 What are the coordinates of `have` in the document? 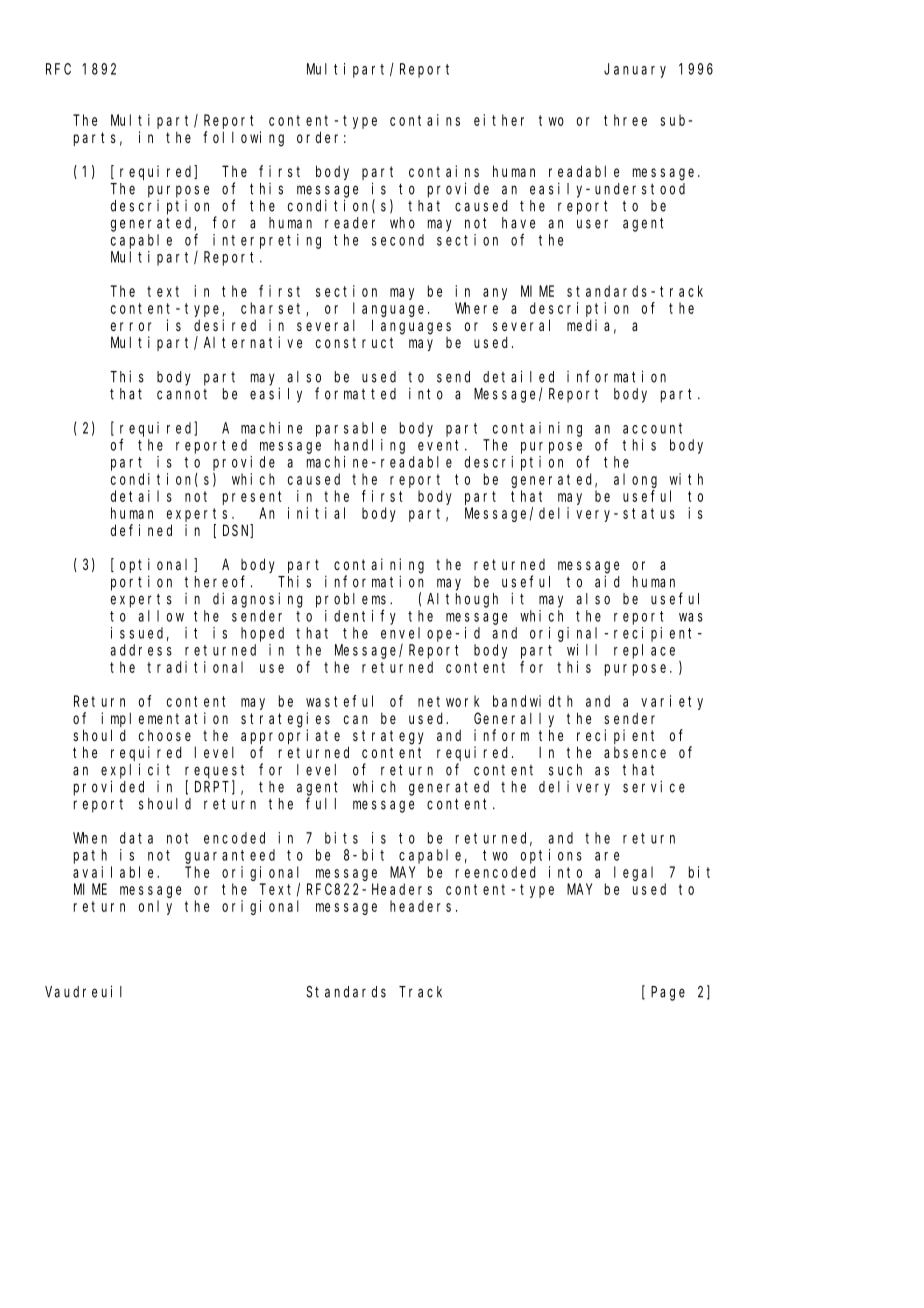 It's located at (518, 223).
